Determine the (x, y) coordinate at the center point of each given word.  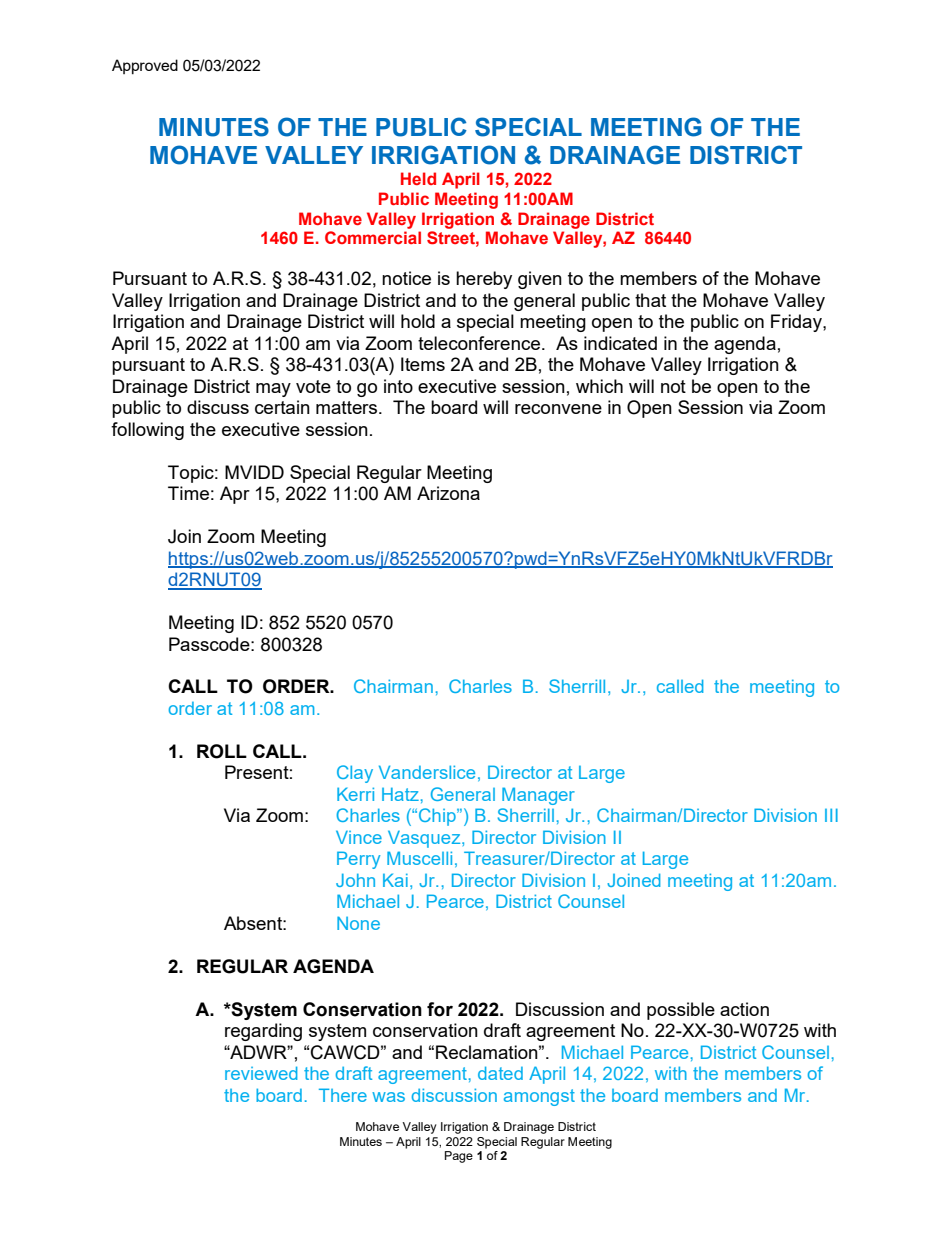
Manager (538, 796)
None (358, 923)
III (831, 815)
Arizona (448, 493)
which (599, 386)
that (650, 300)
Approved (145, 66)
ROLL (222, 751)
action (744, 1009)
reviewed (261, 1073)
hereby (484, 280)
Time (188, 493)
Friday (797, 323)
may (273, 390)
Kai (395, 880)
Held (418, 178)
